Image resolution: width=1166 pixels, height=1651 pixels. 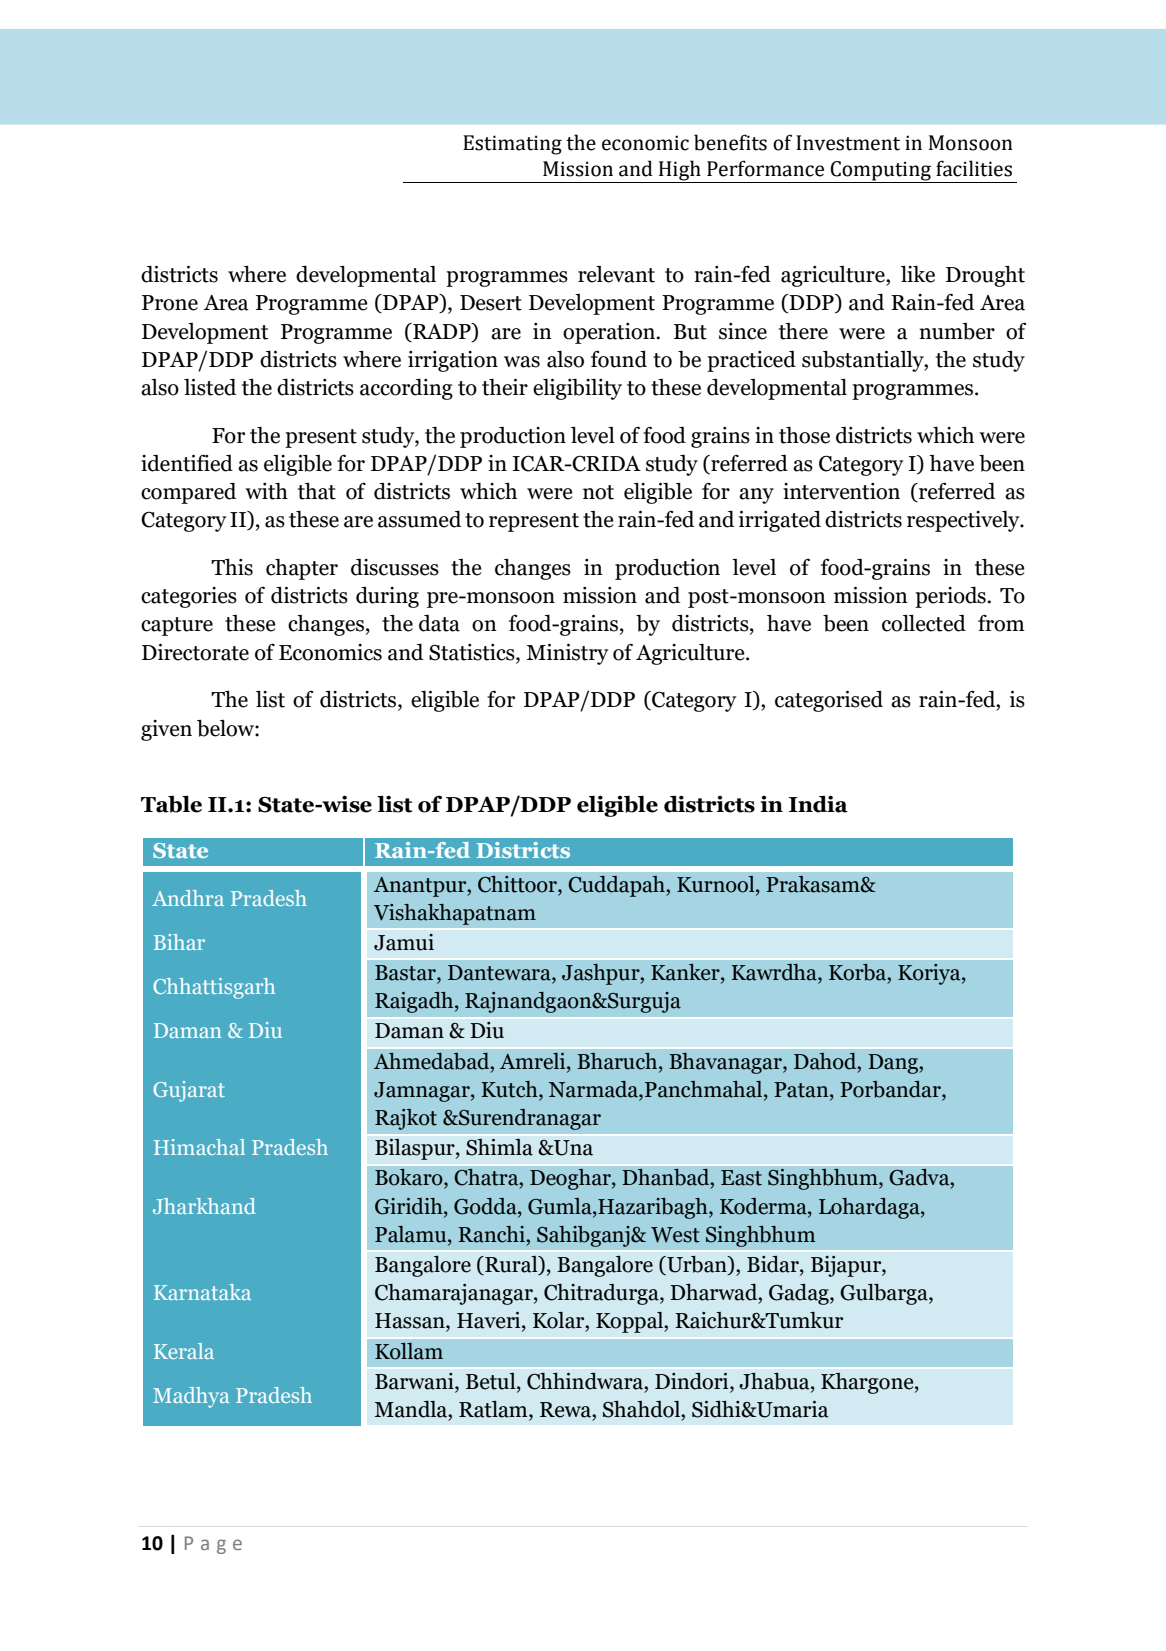 I want to click on This, so click(x=232, y=567).
